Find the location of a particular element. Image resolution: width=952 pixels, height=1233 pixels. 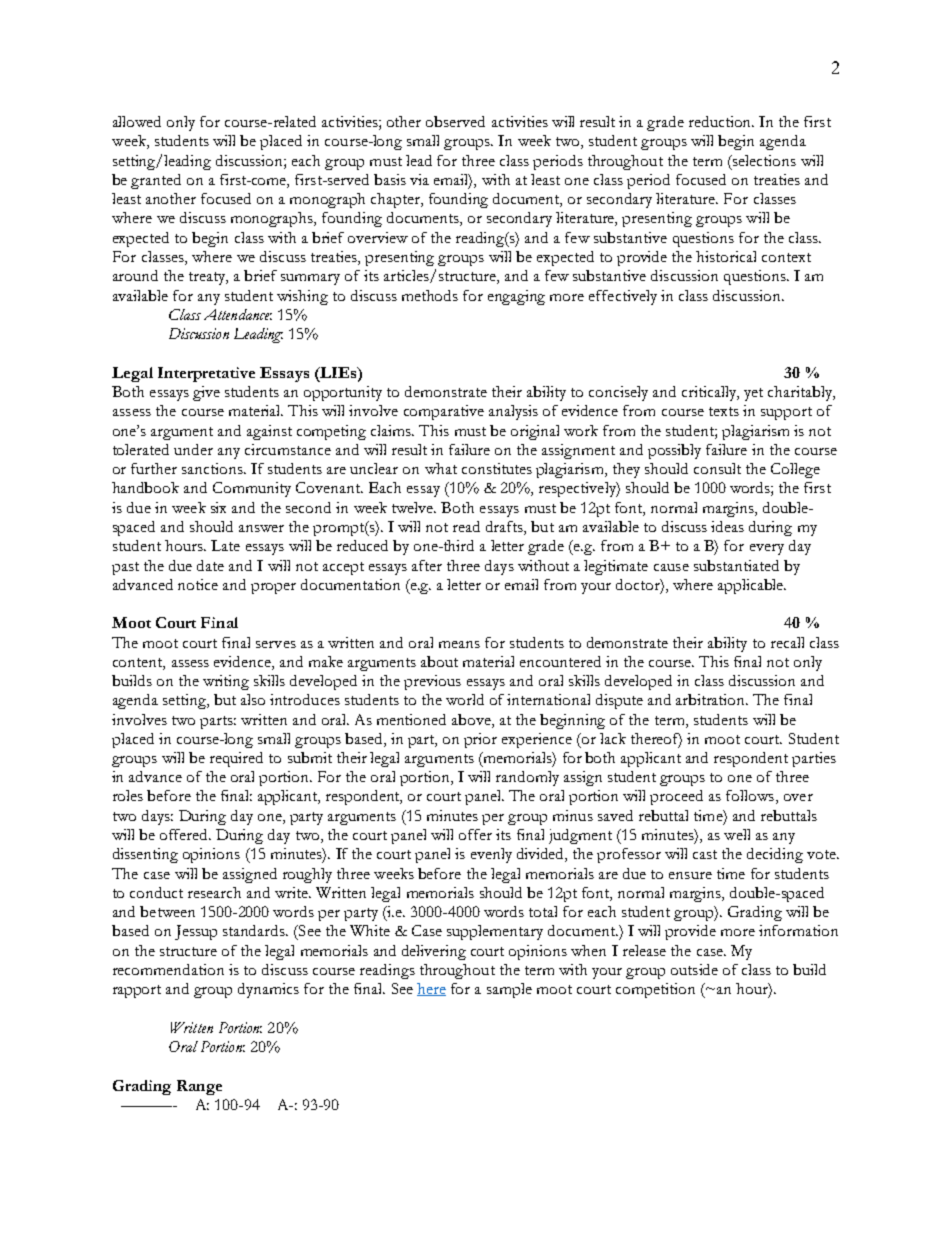

granted is located at coordinates (156, 181).
